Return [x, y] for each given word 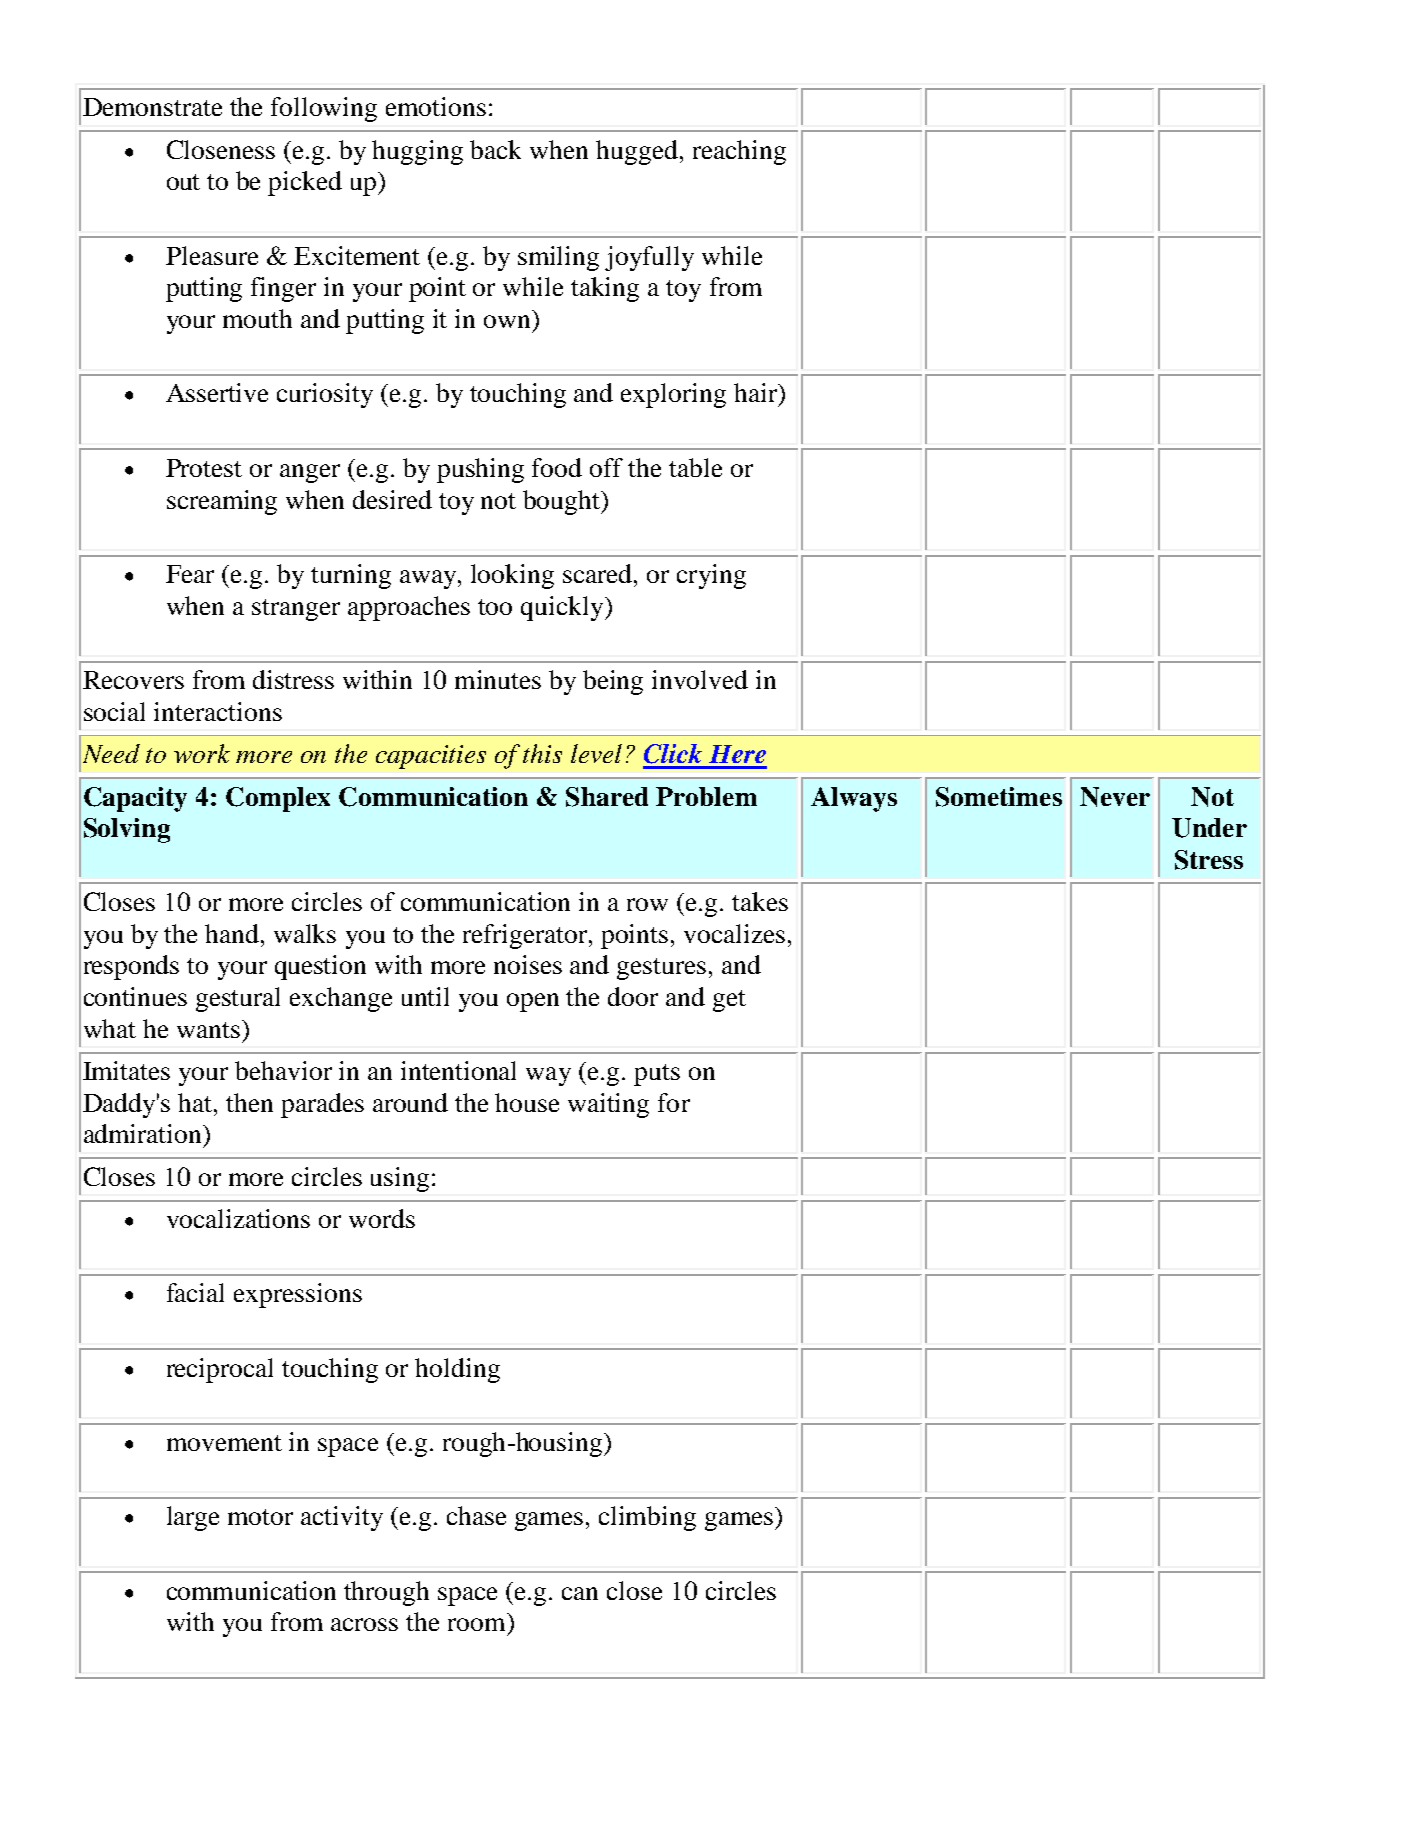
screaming [222, 502]
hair [756, 392]
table [695, 467]
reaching [739, 152]
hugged [637, 152]
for [674, 1102]
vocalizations [238, 1218]
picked [305, 183]
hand [233, 933]
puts [657, 1075]
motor [260, 1517]
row [647, 904]
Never [1115, 797]
